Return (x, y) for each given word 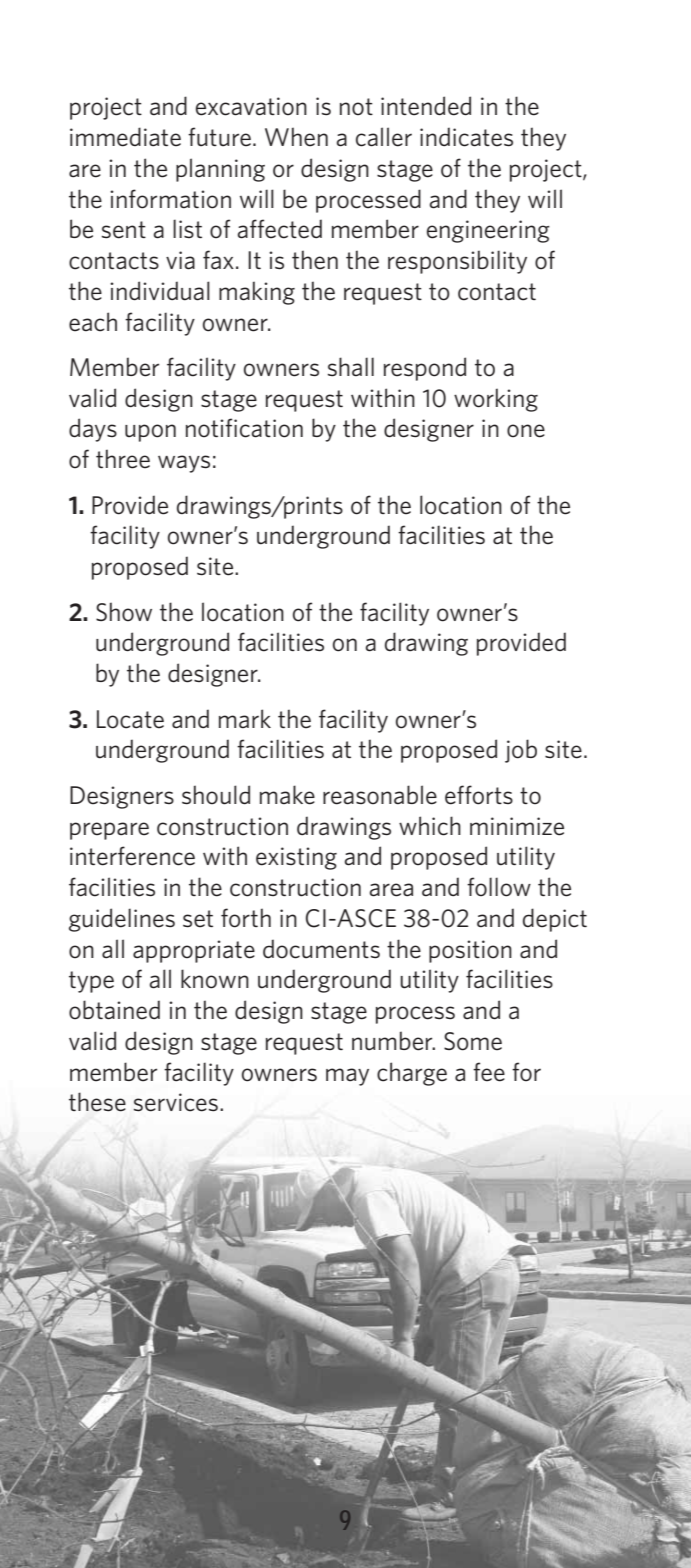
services (176, 1102)
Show (124, 612)
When (296, 137)
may (347, 1077)
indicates (466, 137)
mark (245, 719)
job (521, 751)
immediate (125, 137)
